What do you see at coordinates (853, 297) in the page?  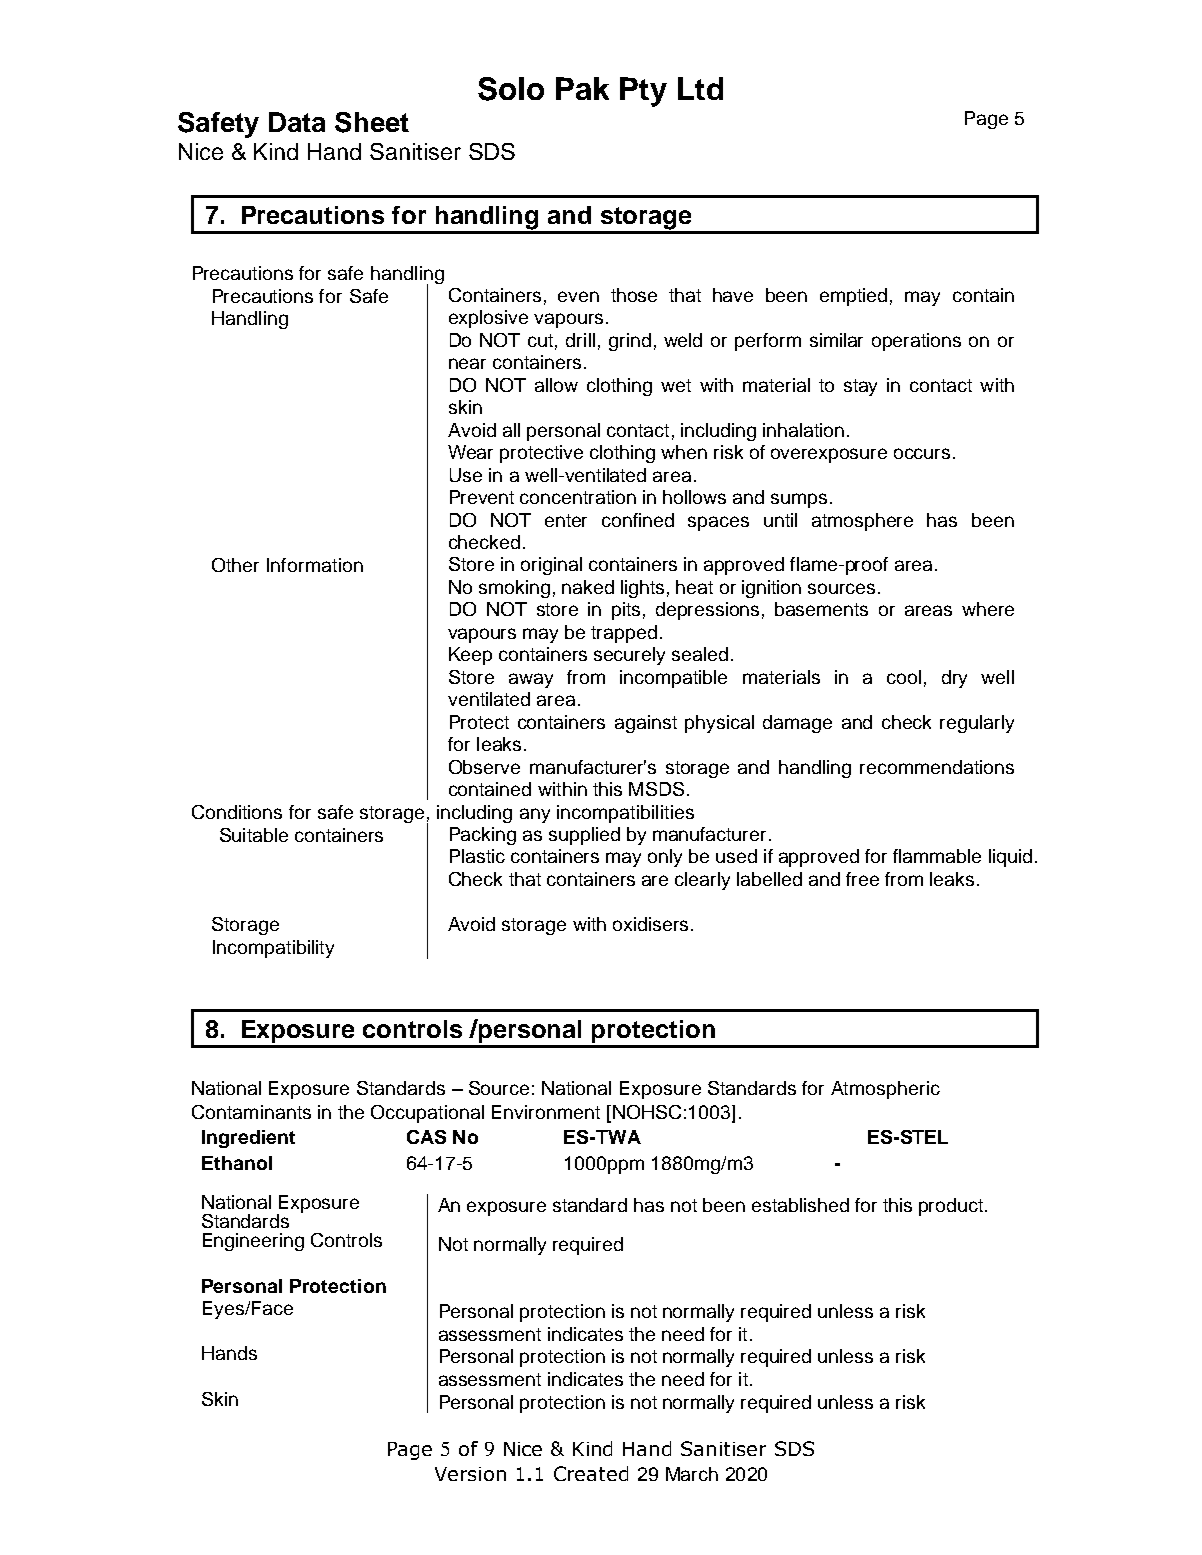 I see `emptied` at bounding box center [853, 297].
